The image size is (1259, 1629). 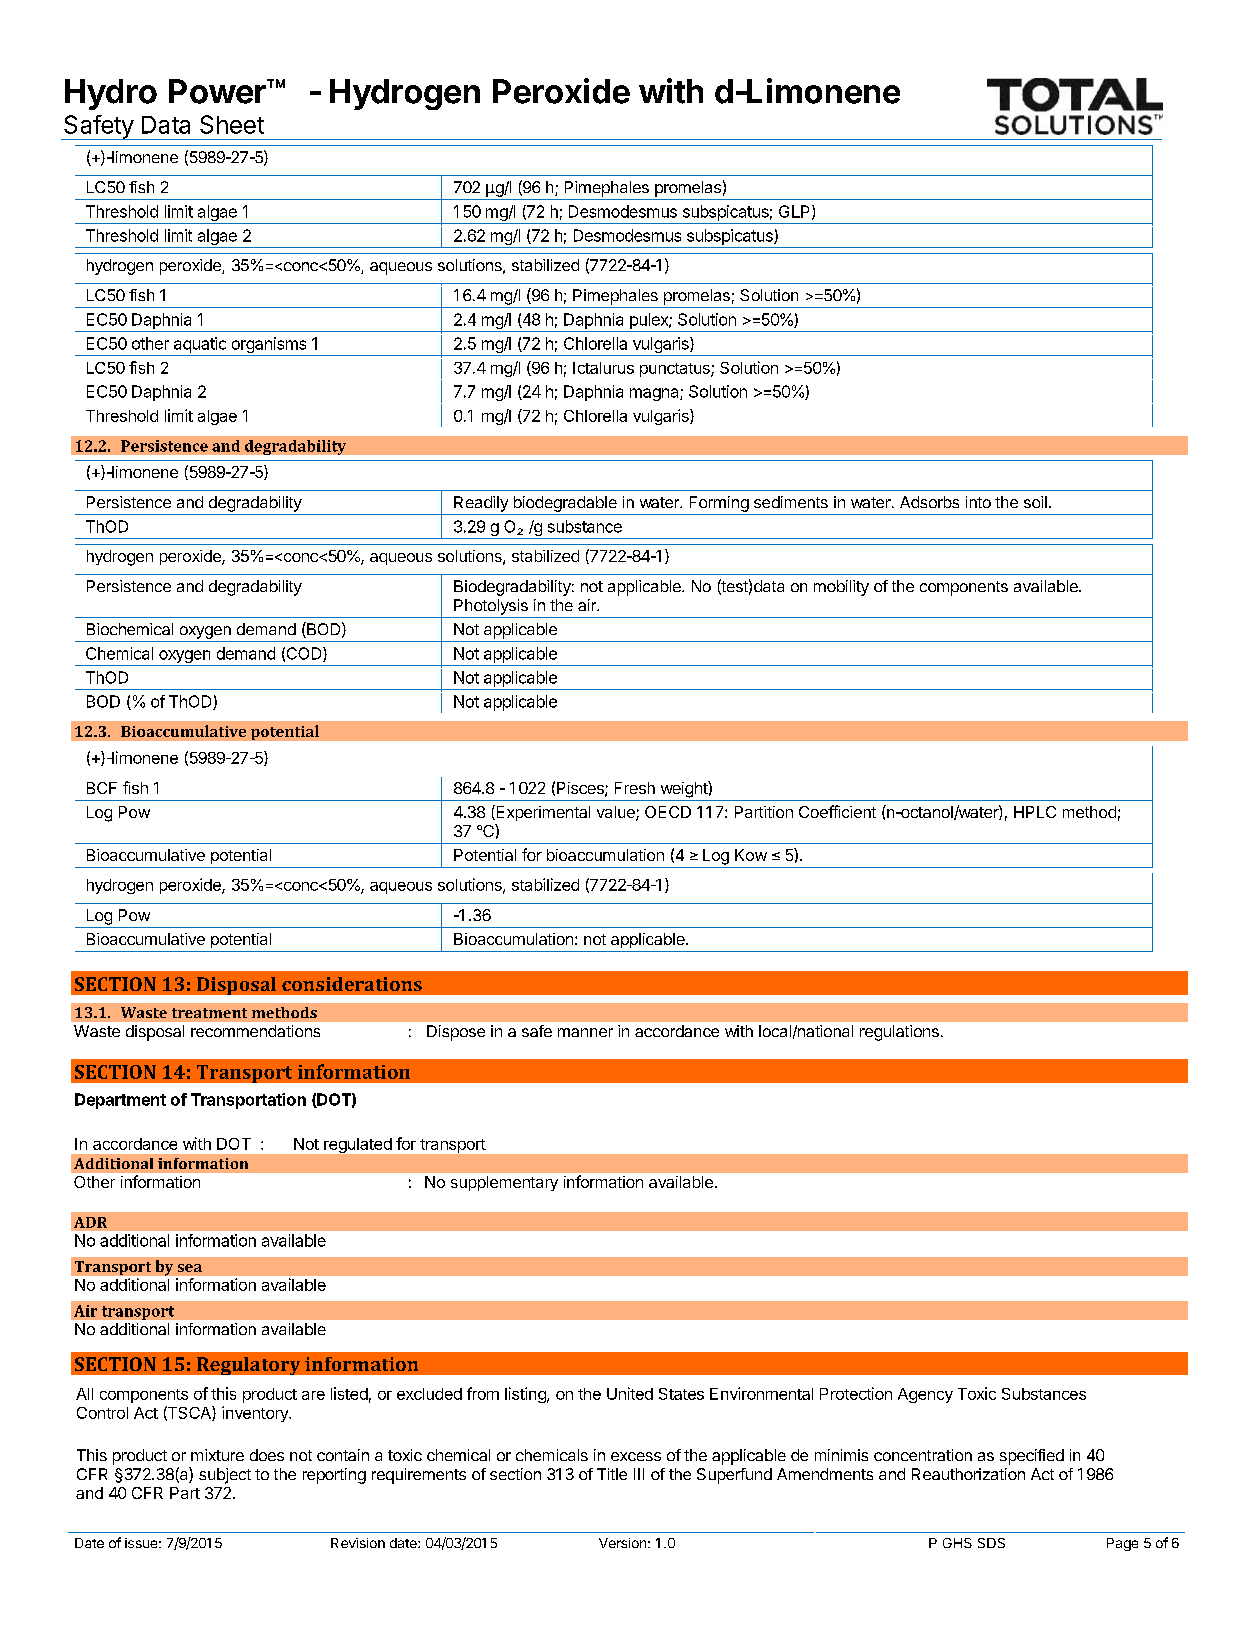 I want to click on Readily, so click(x=481, y=504).
